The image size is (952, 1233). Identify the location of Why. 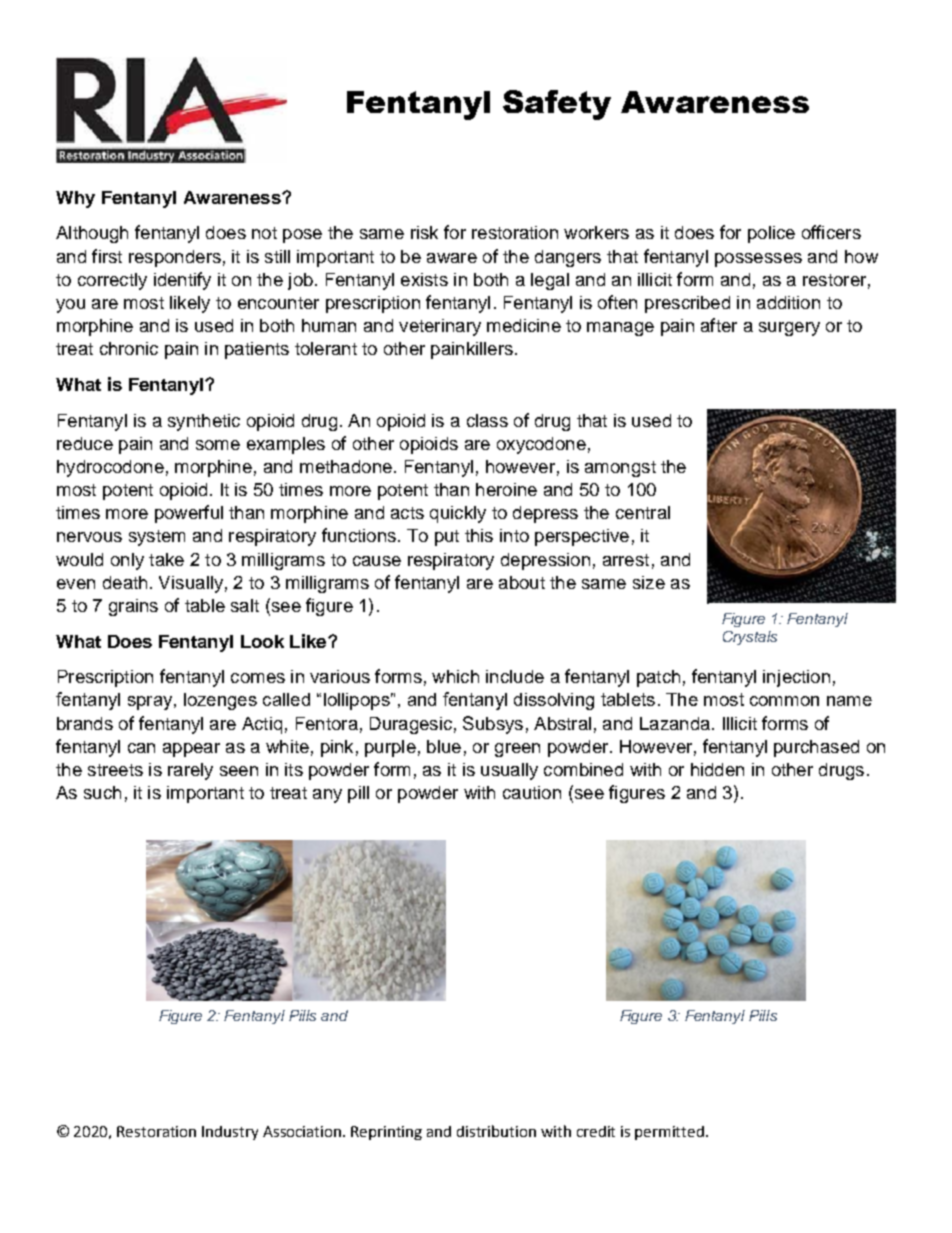
(75, 199).
